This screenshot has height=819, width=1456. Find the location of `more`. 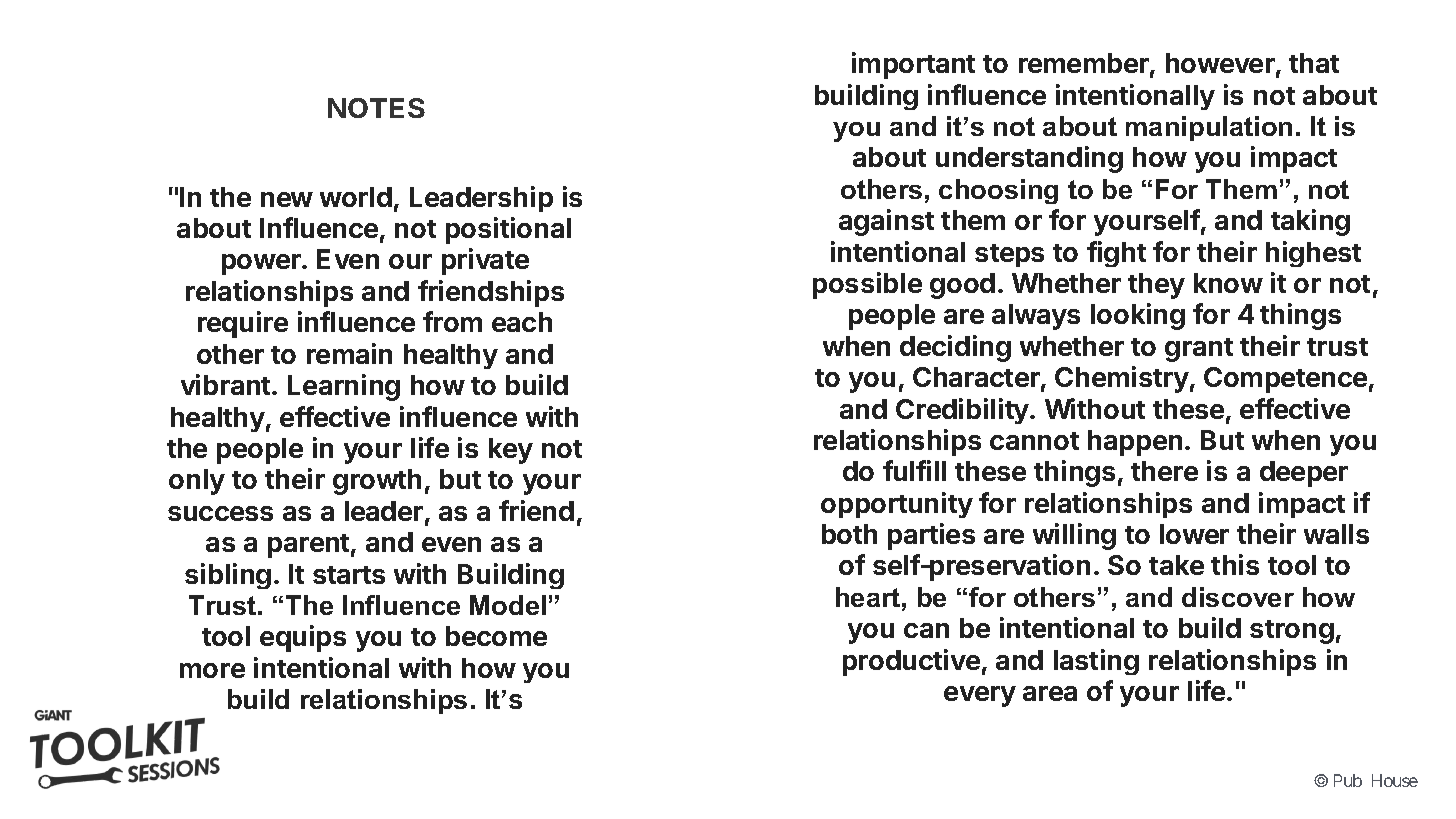

more is located at coordinates (212, 670).
